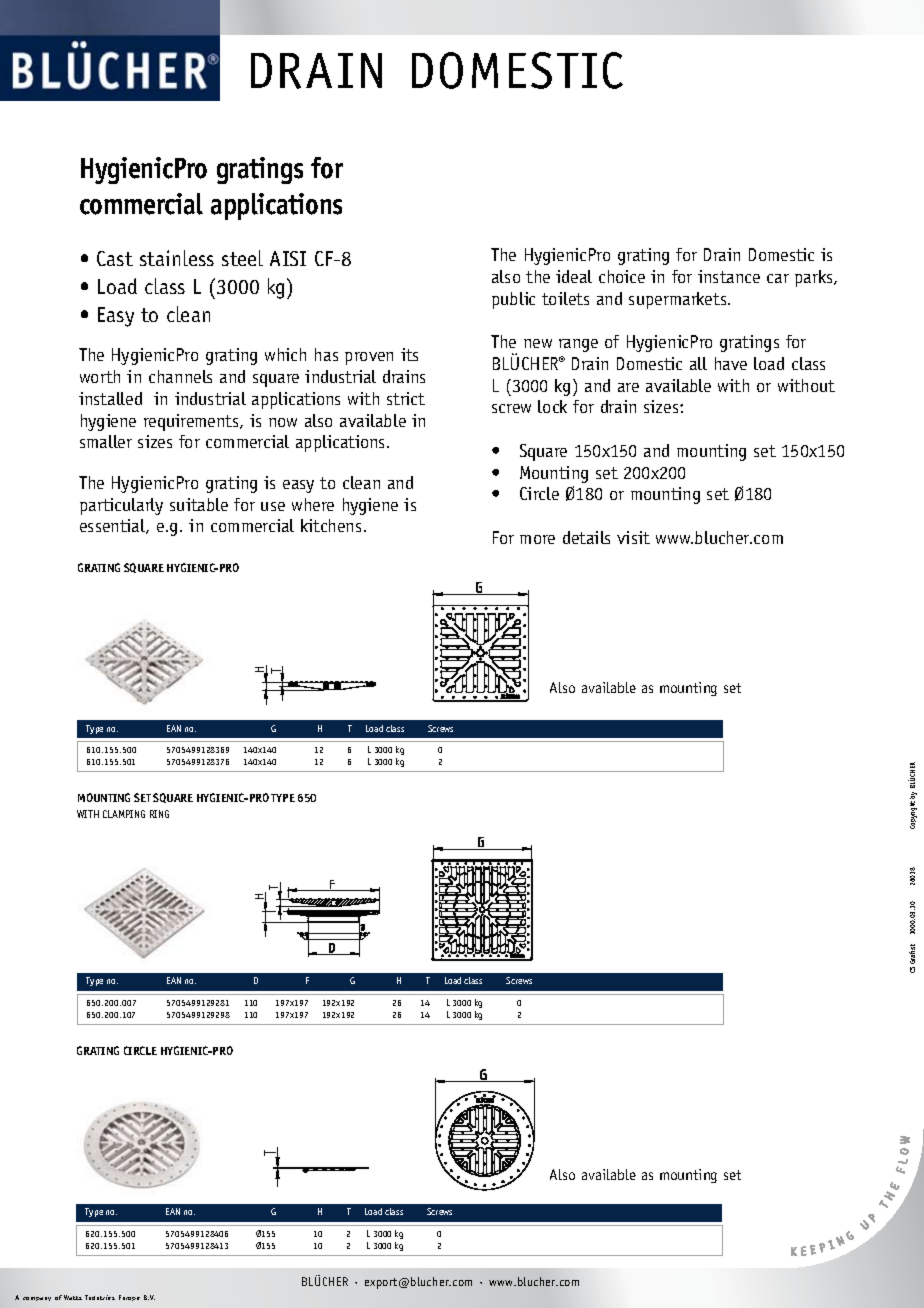  What do you see at coordinates (331, 525) in the screenshot?
I see `kitchens` at bounding box center [331, 525].
